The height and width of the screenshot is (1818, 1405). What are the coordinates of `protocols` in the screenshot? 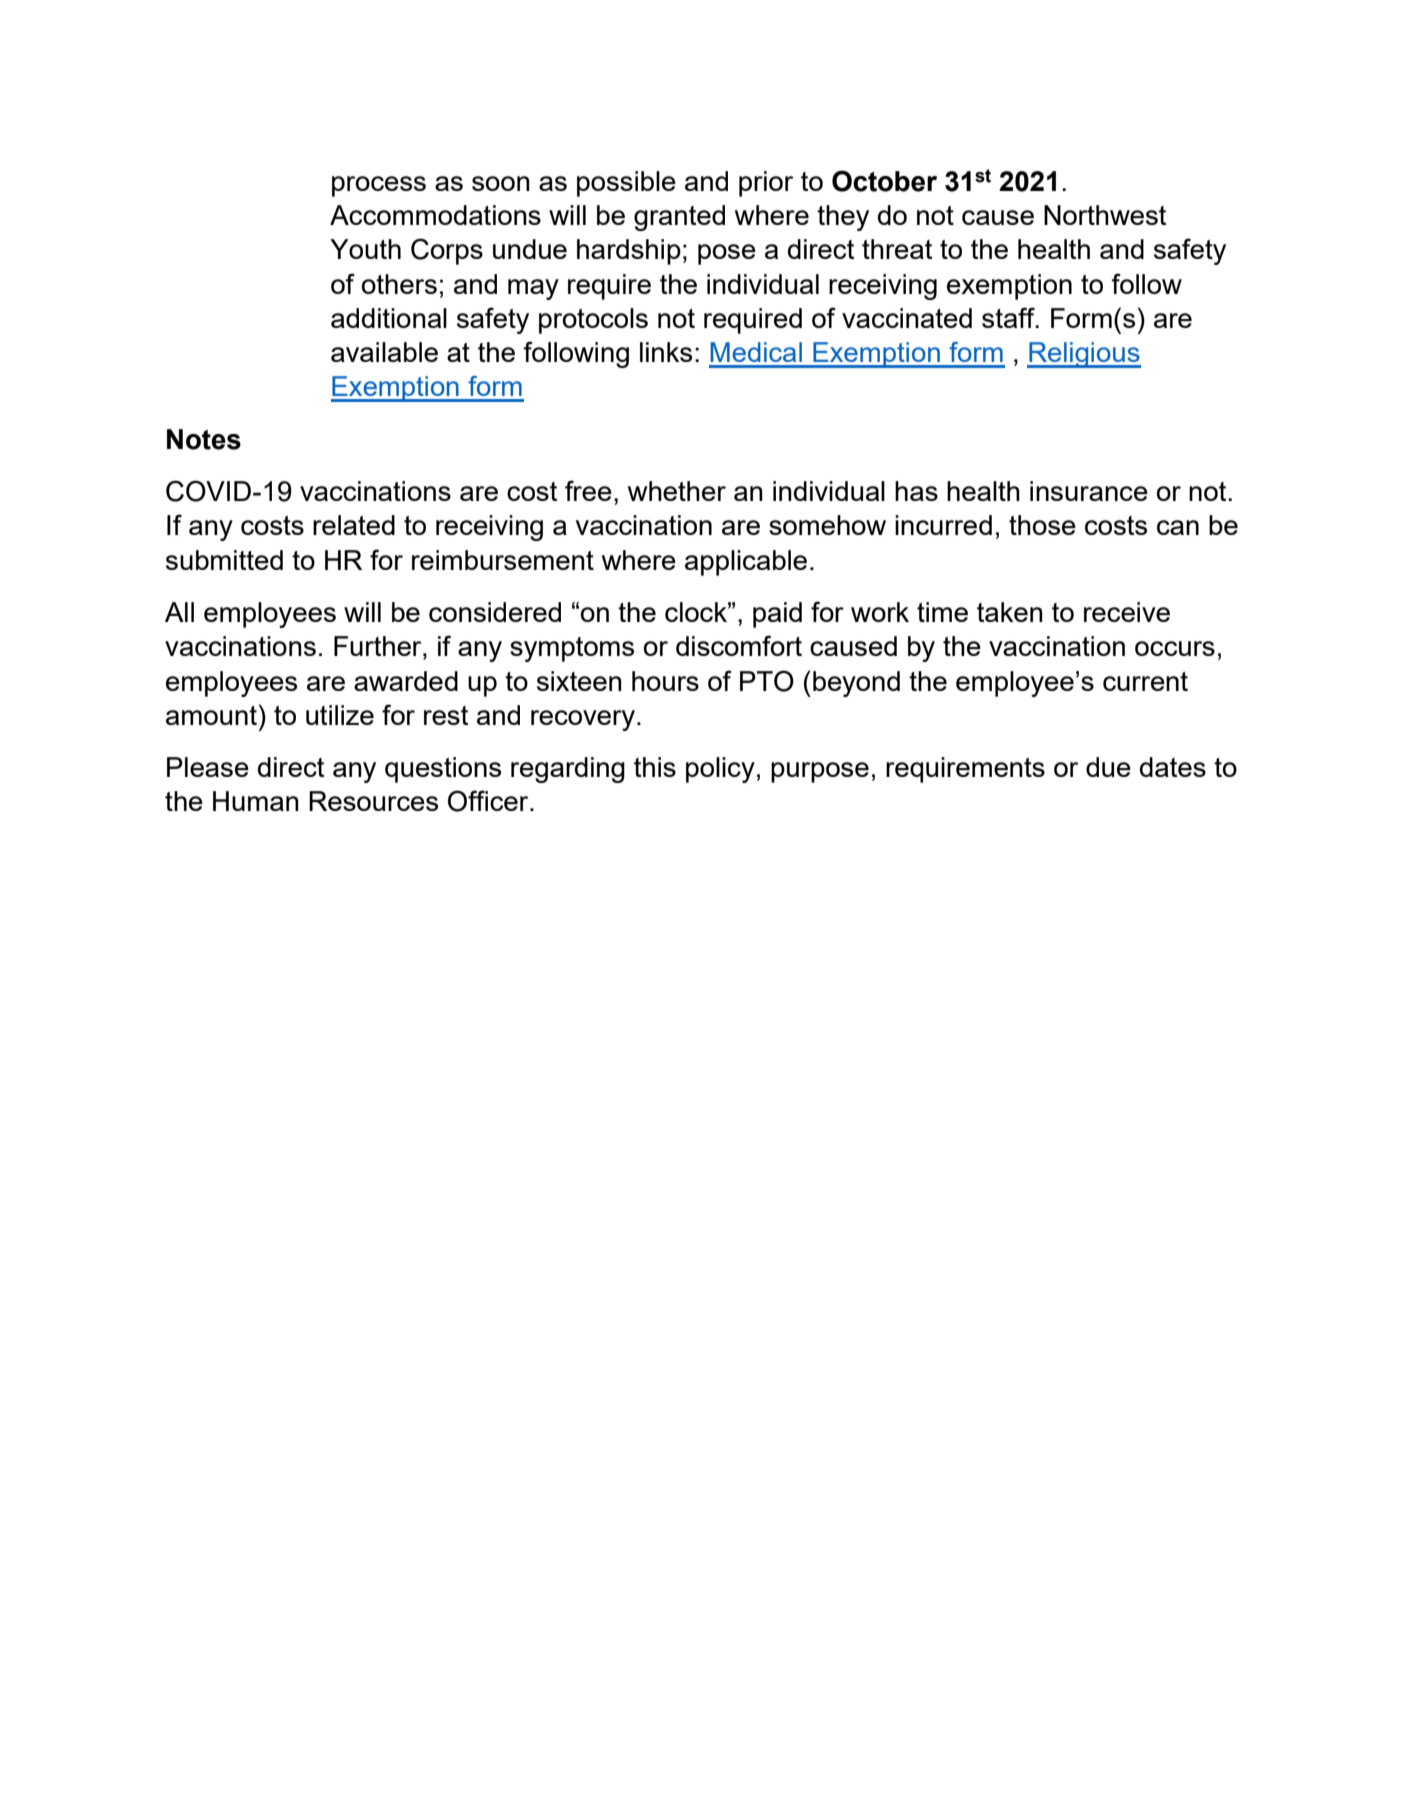 It's located at (593, 321).
